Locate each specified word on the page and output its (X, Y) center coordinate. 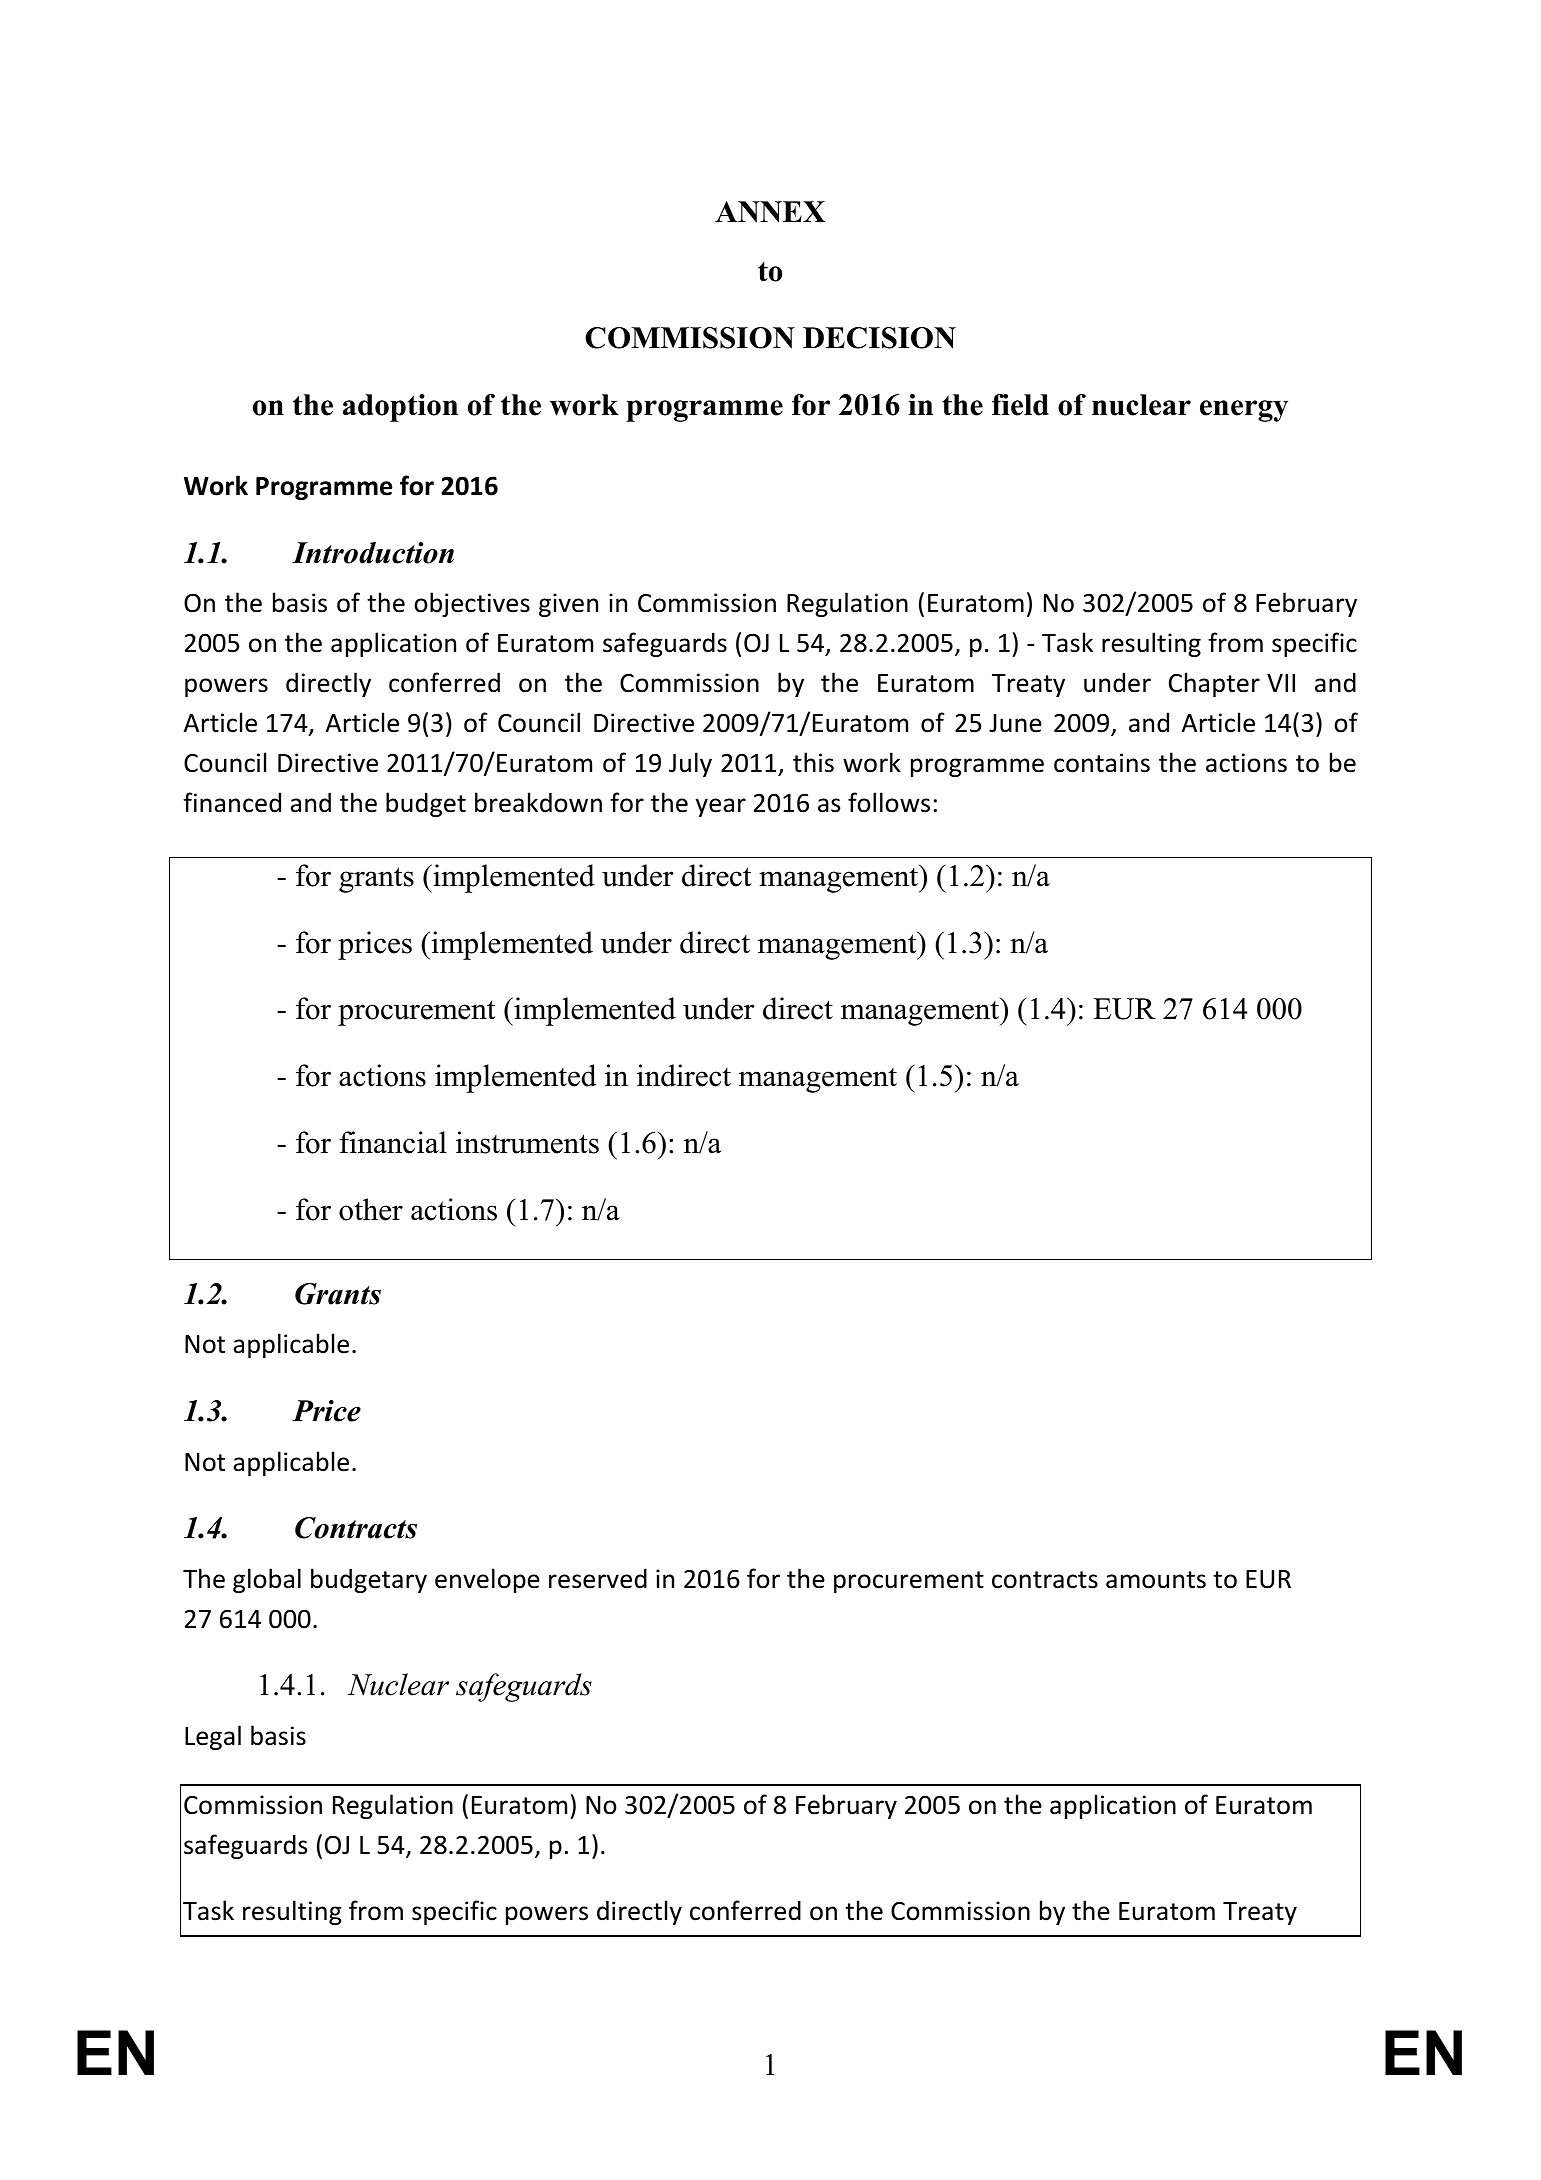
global (267, 1580)
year (721, 807)
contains (1102, 763)
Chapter (1214, 684)
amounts (1156, 1580)
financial (393, 1142)
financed (232, 802)
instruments (527, 1142)
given (568, 605)
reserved (598, 1578)
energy (1244, 411)
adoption (400, 408)
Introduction (373, 553)
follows (889, 802)
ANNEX (770, 212)
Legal (213, 1737)
